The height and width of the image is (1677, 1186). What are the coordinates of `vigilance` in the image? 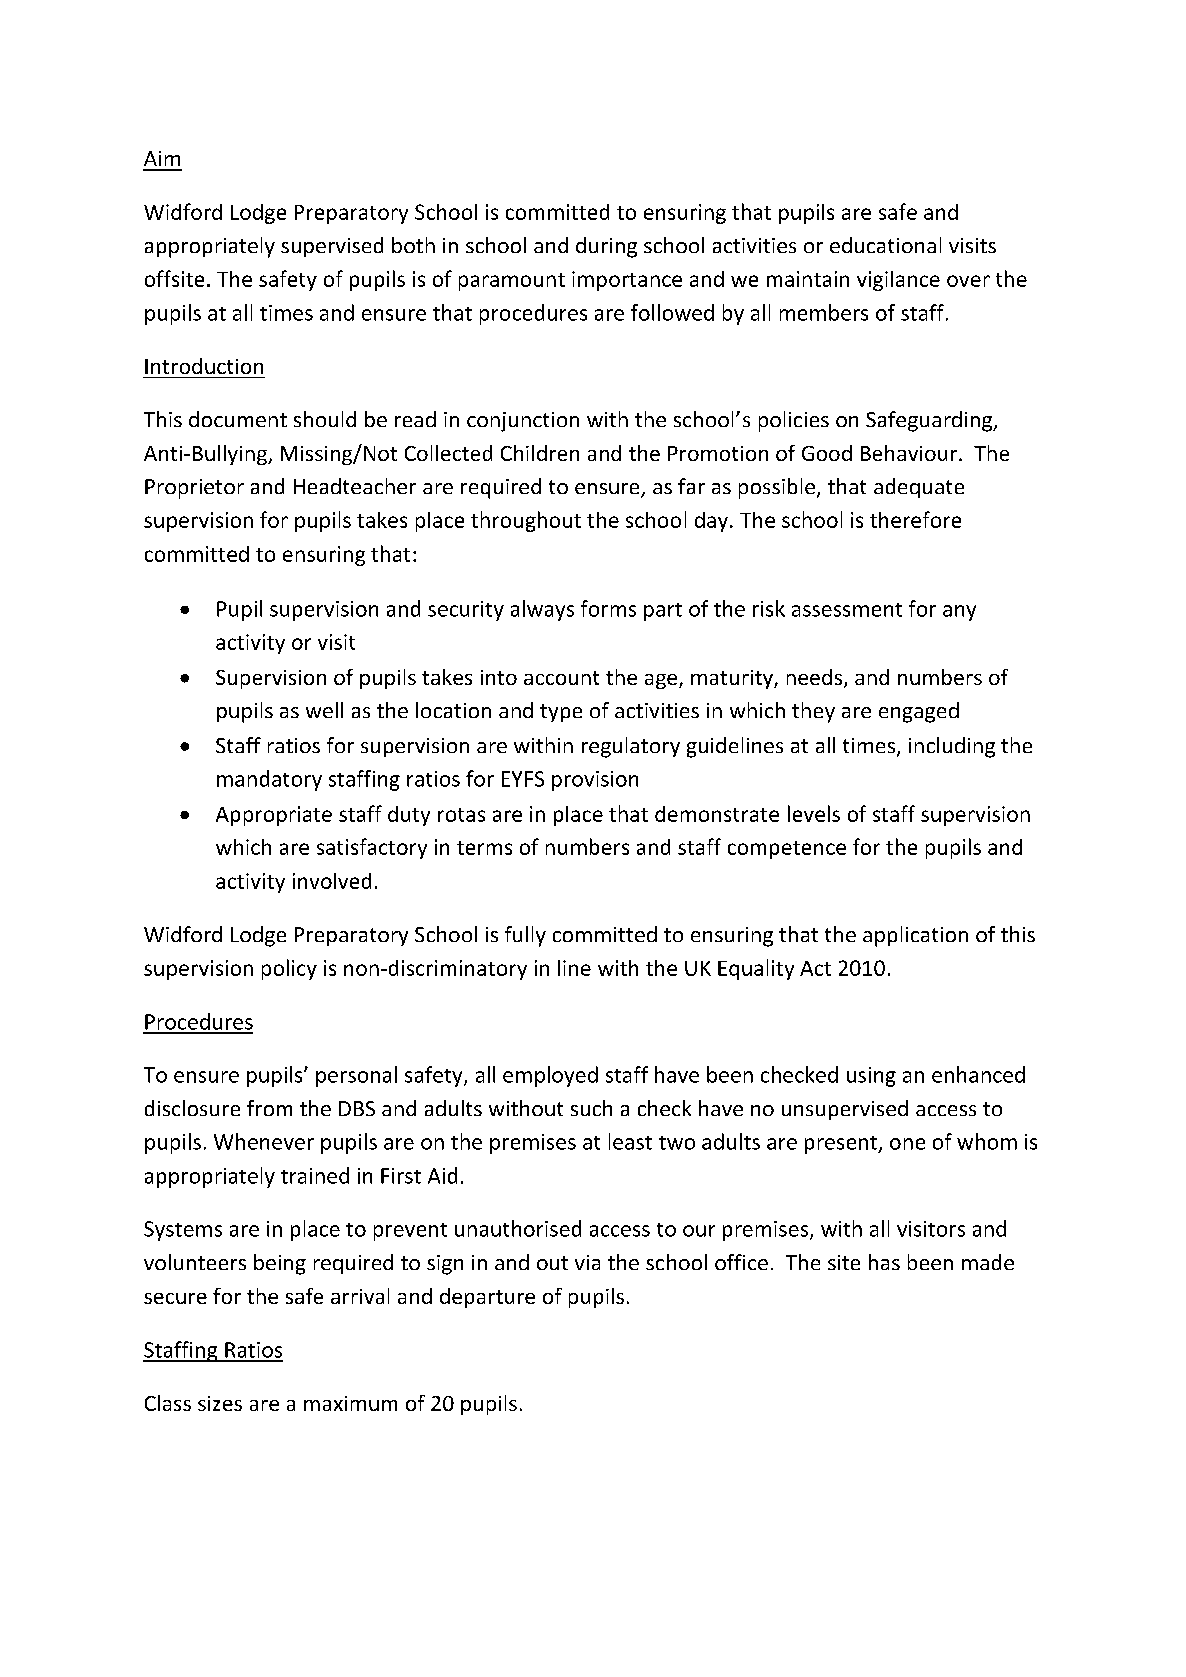 It's located at (898, 281).
